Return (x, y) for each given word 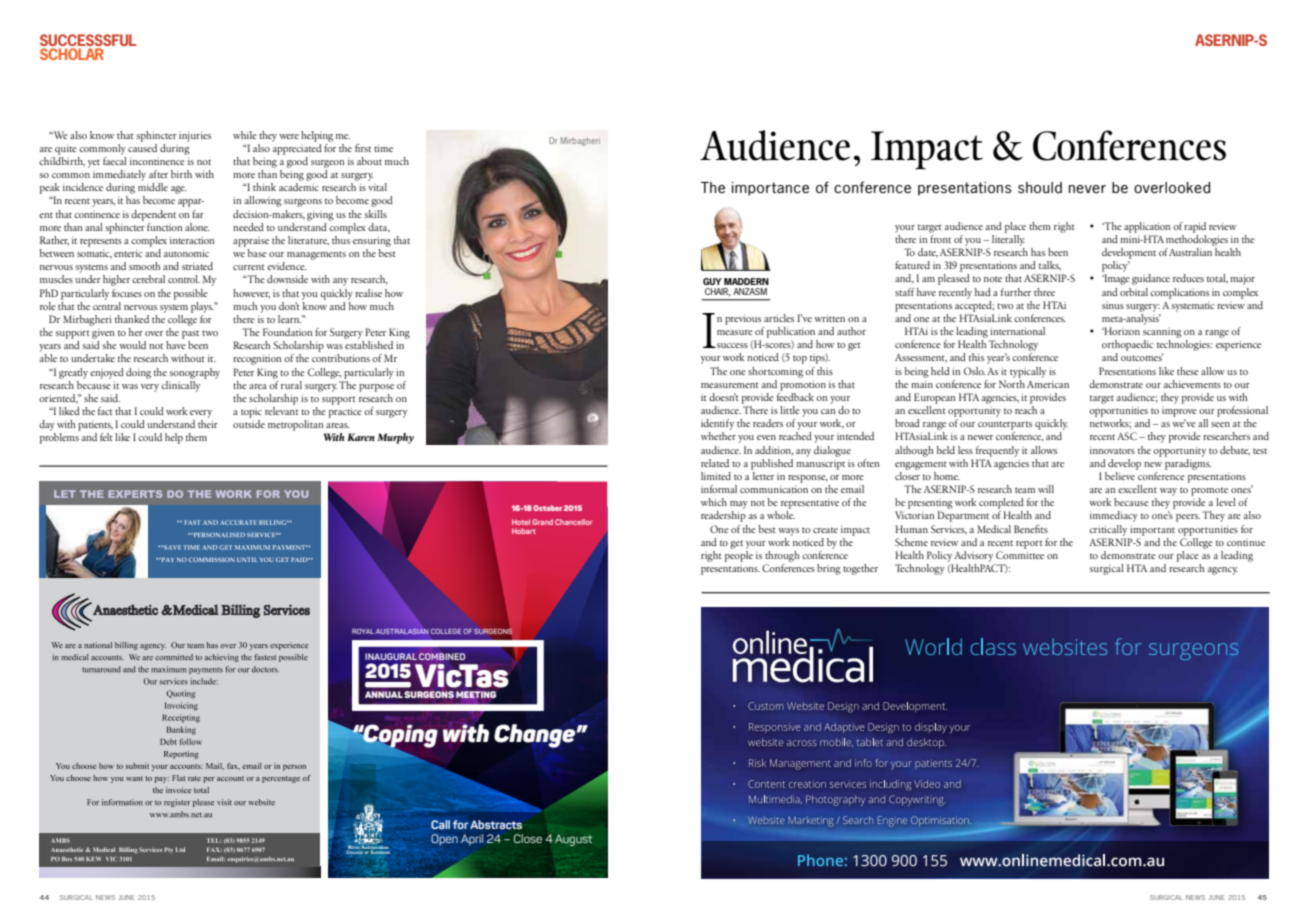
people (739, 555)
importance (770, 189)
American (1048, 384)
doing (138, 373)
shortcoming (775, 372)
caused (142, 146)
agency (1223, 571)
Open (444, 840)
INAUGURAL (391, 656)
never (1087, 189)
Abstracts (496, 824)
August (573, 840)
